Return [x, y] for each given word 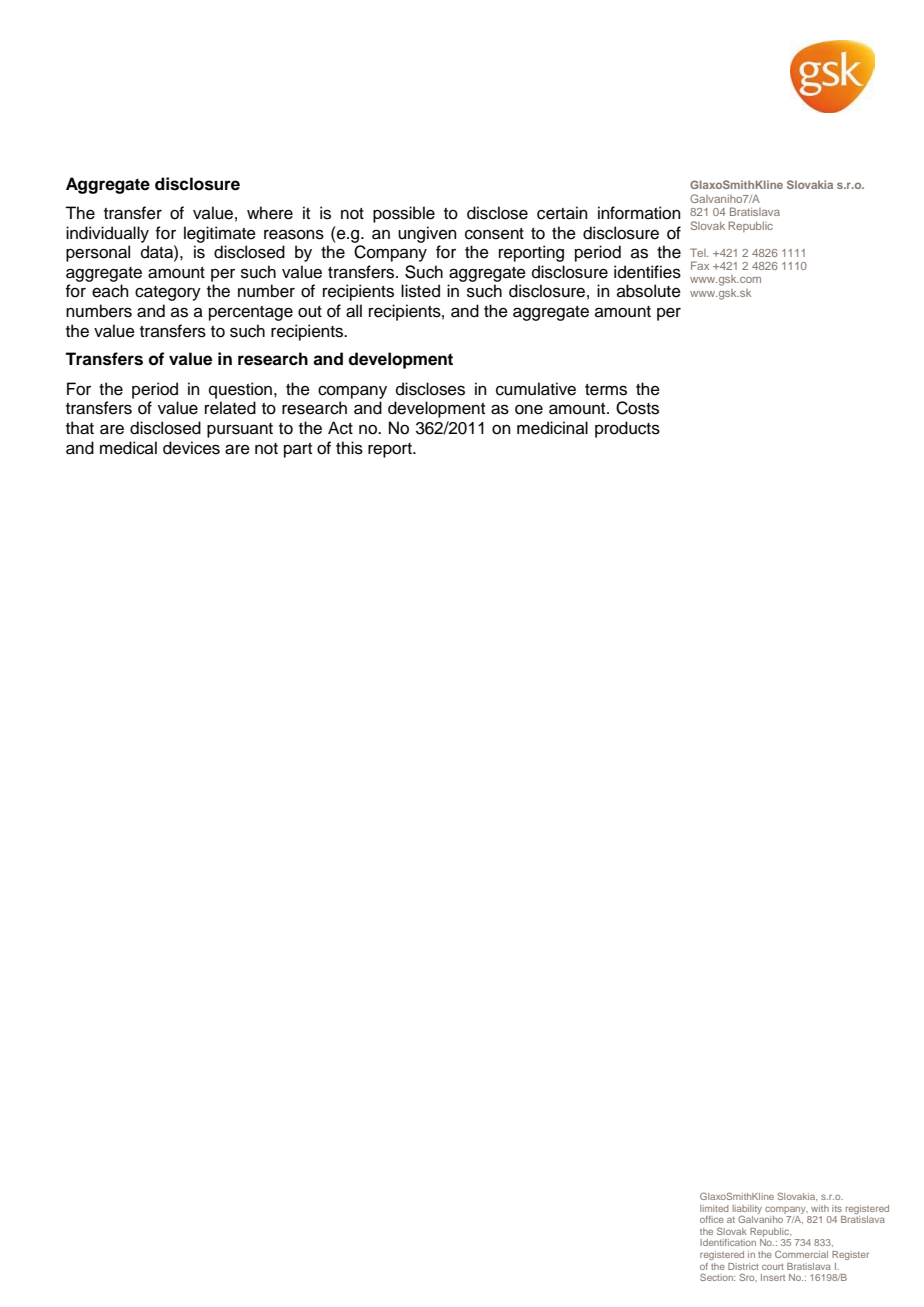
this [349, 448]
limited [714, 1208]
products [627, 429]
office [712, 1219]
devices [191, 448]
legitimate [220, 234]
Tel [699, 252]
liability [747, 1210]
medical [128, 448]
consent [494, 234]
